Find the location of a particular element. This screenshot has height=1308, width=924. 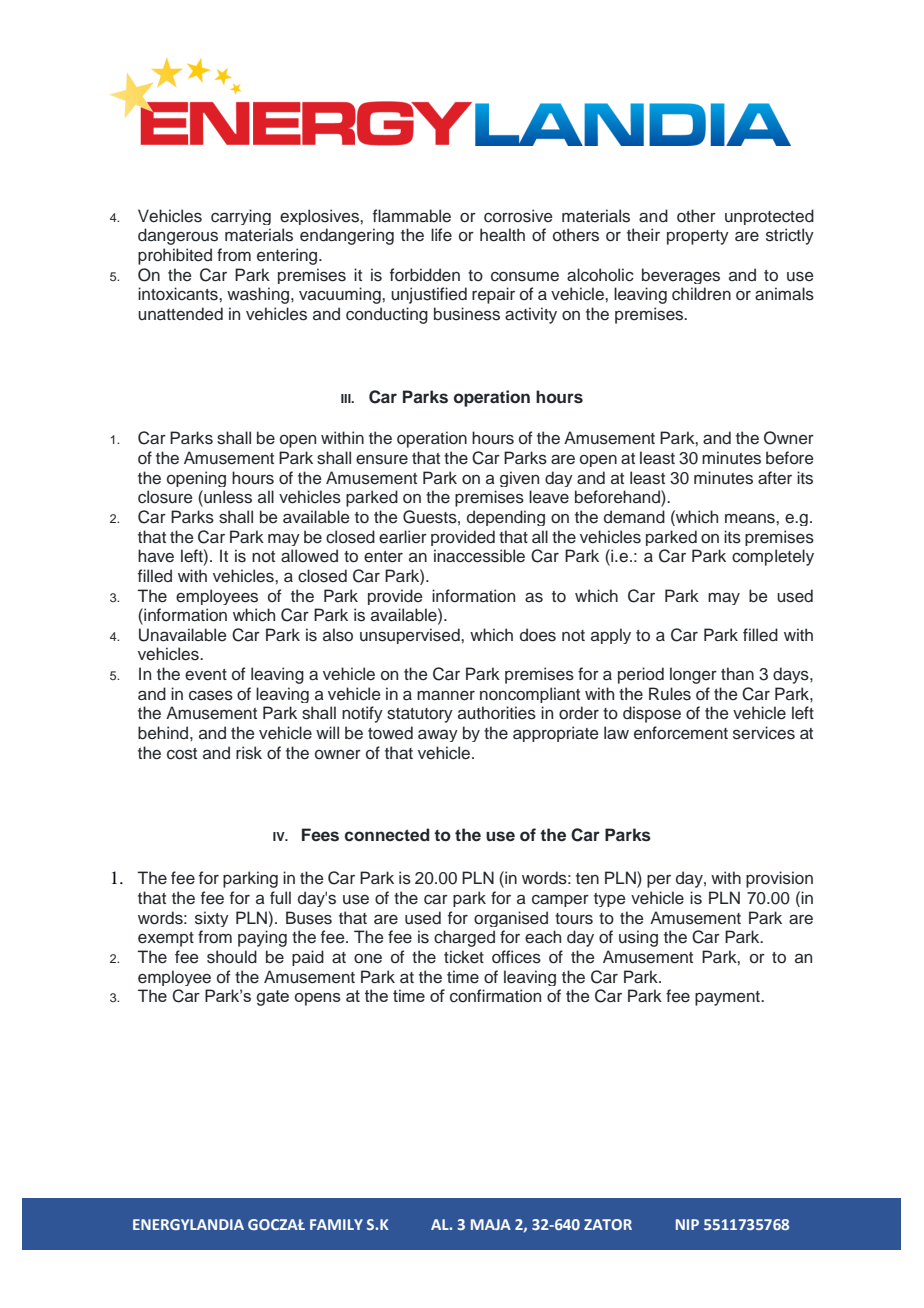

enforcement is located at coordinates (681, 733).
